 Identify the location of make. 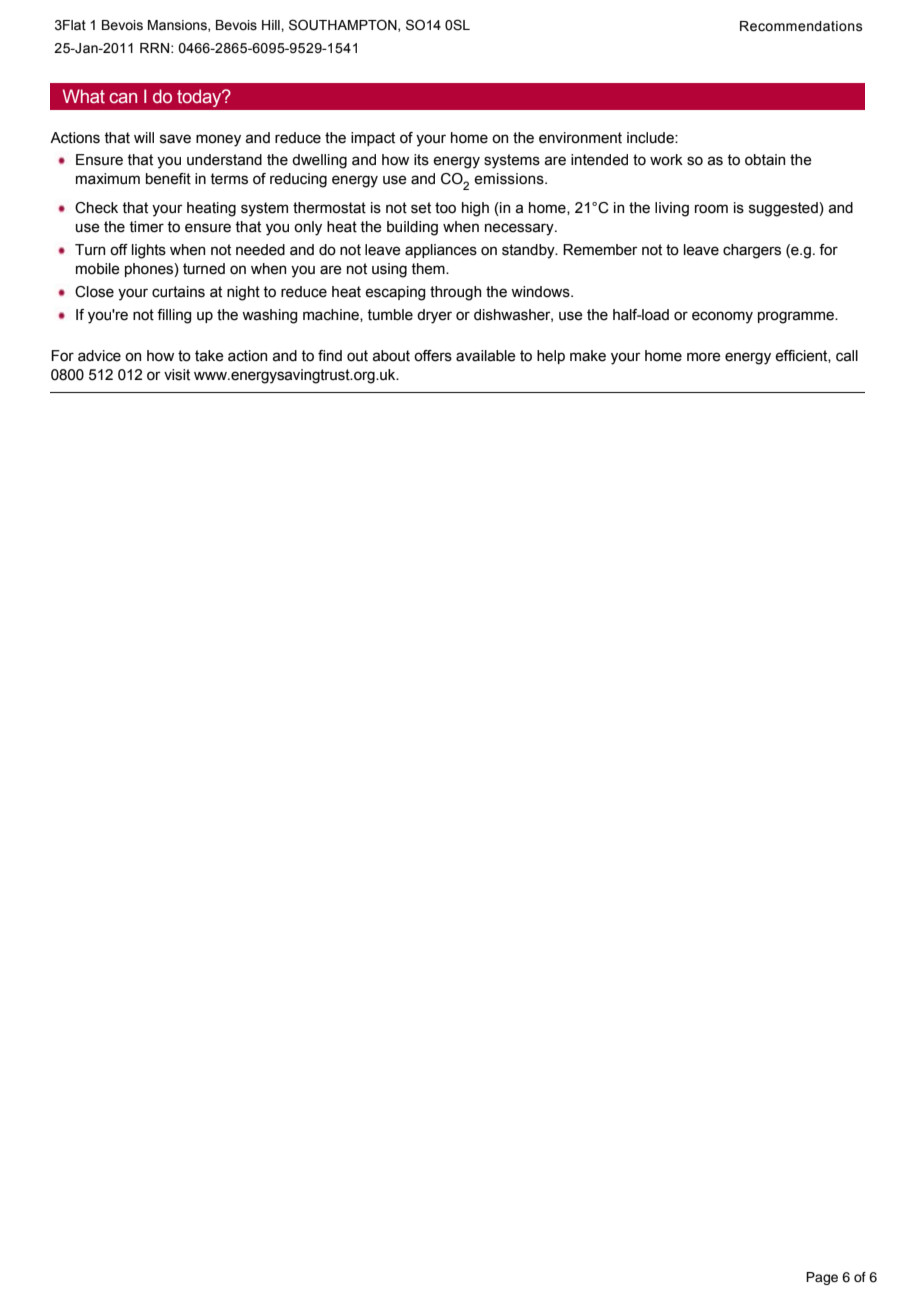
(588, 356).
